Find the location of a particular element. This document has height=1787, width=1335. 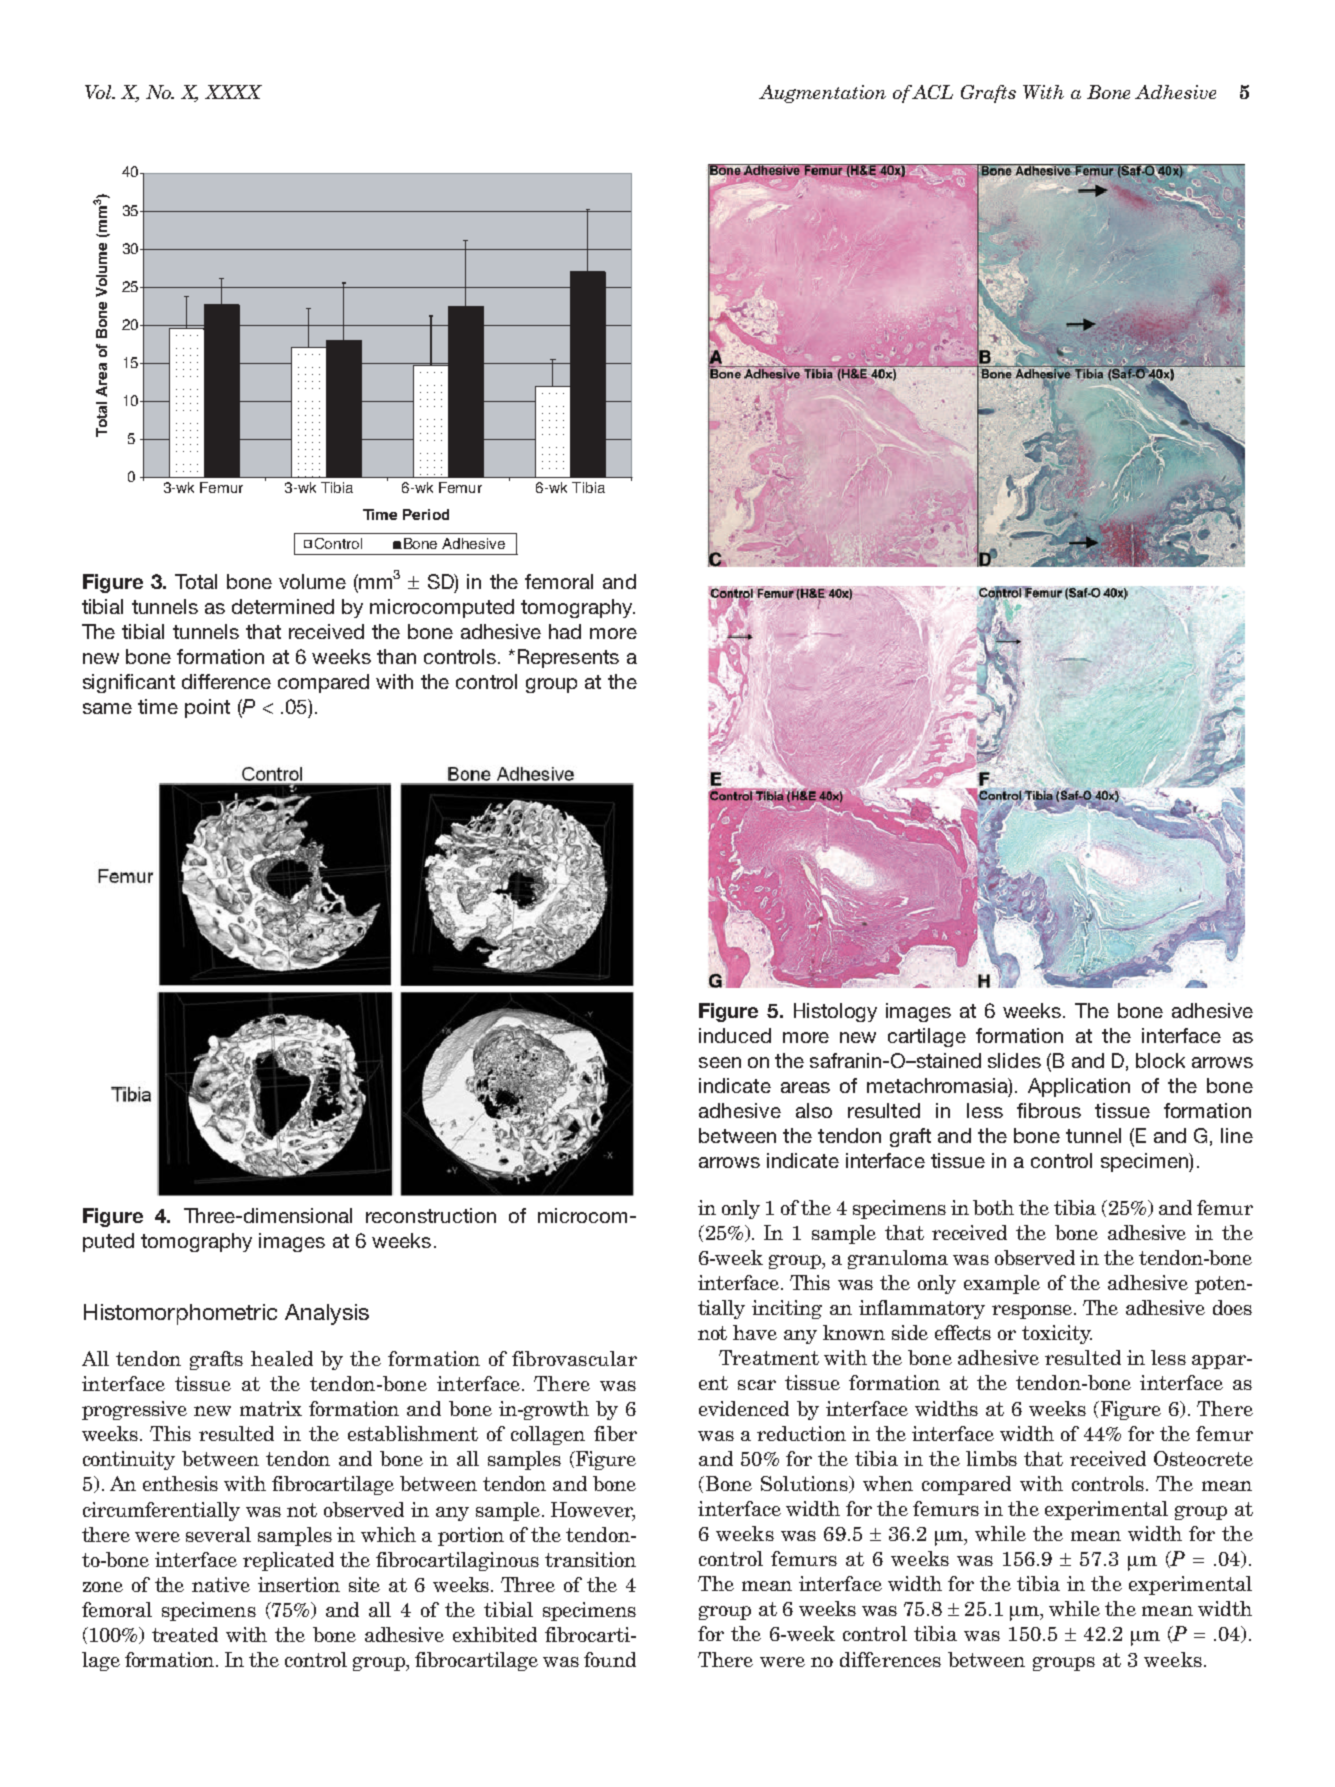

ACL is located at coordinates (932, 92).
